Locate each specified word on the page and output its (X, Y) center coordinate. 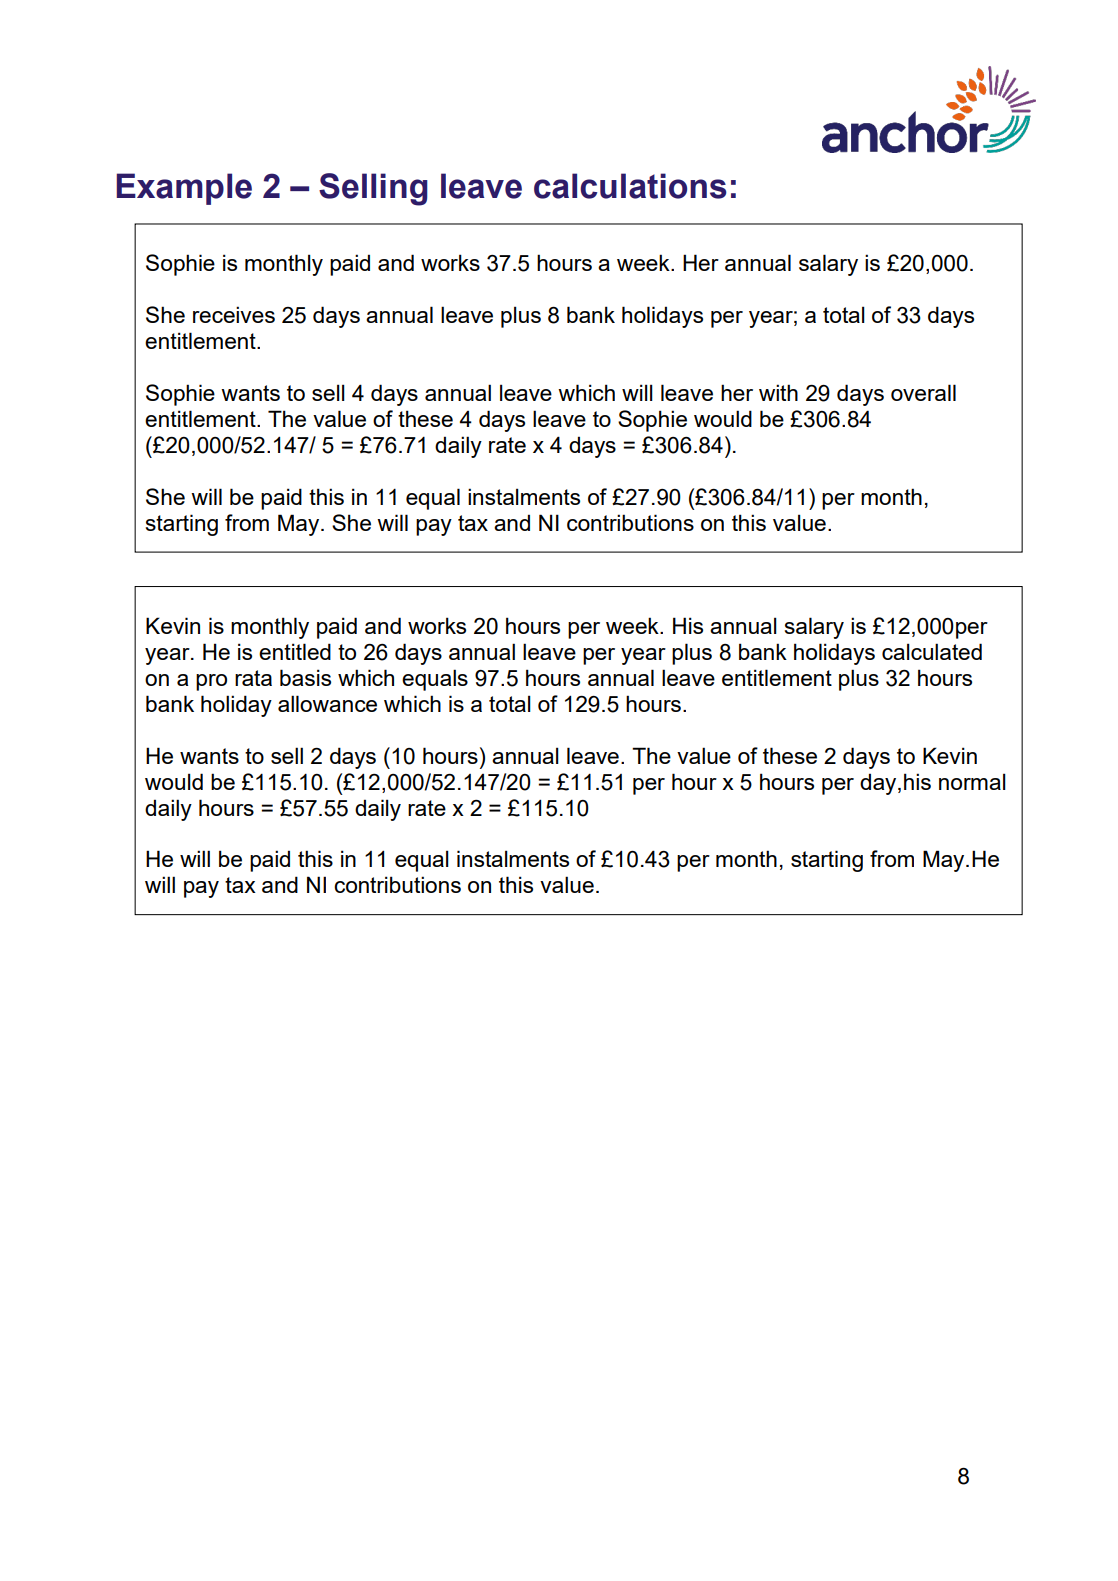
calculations (630, 186)
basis (305, 677)
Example (184, 189)
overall (923, 392)
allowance (327, 703)
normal (972, 781)
